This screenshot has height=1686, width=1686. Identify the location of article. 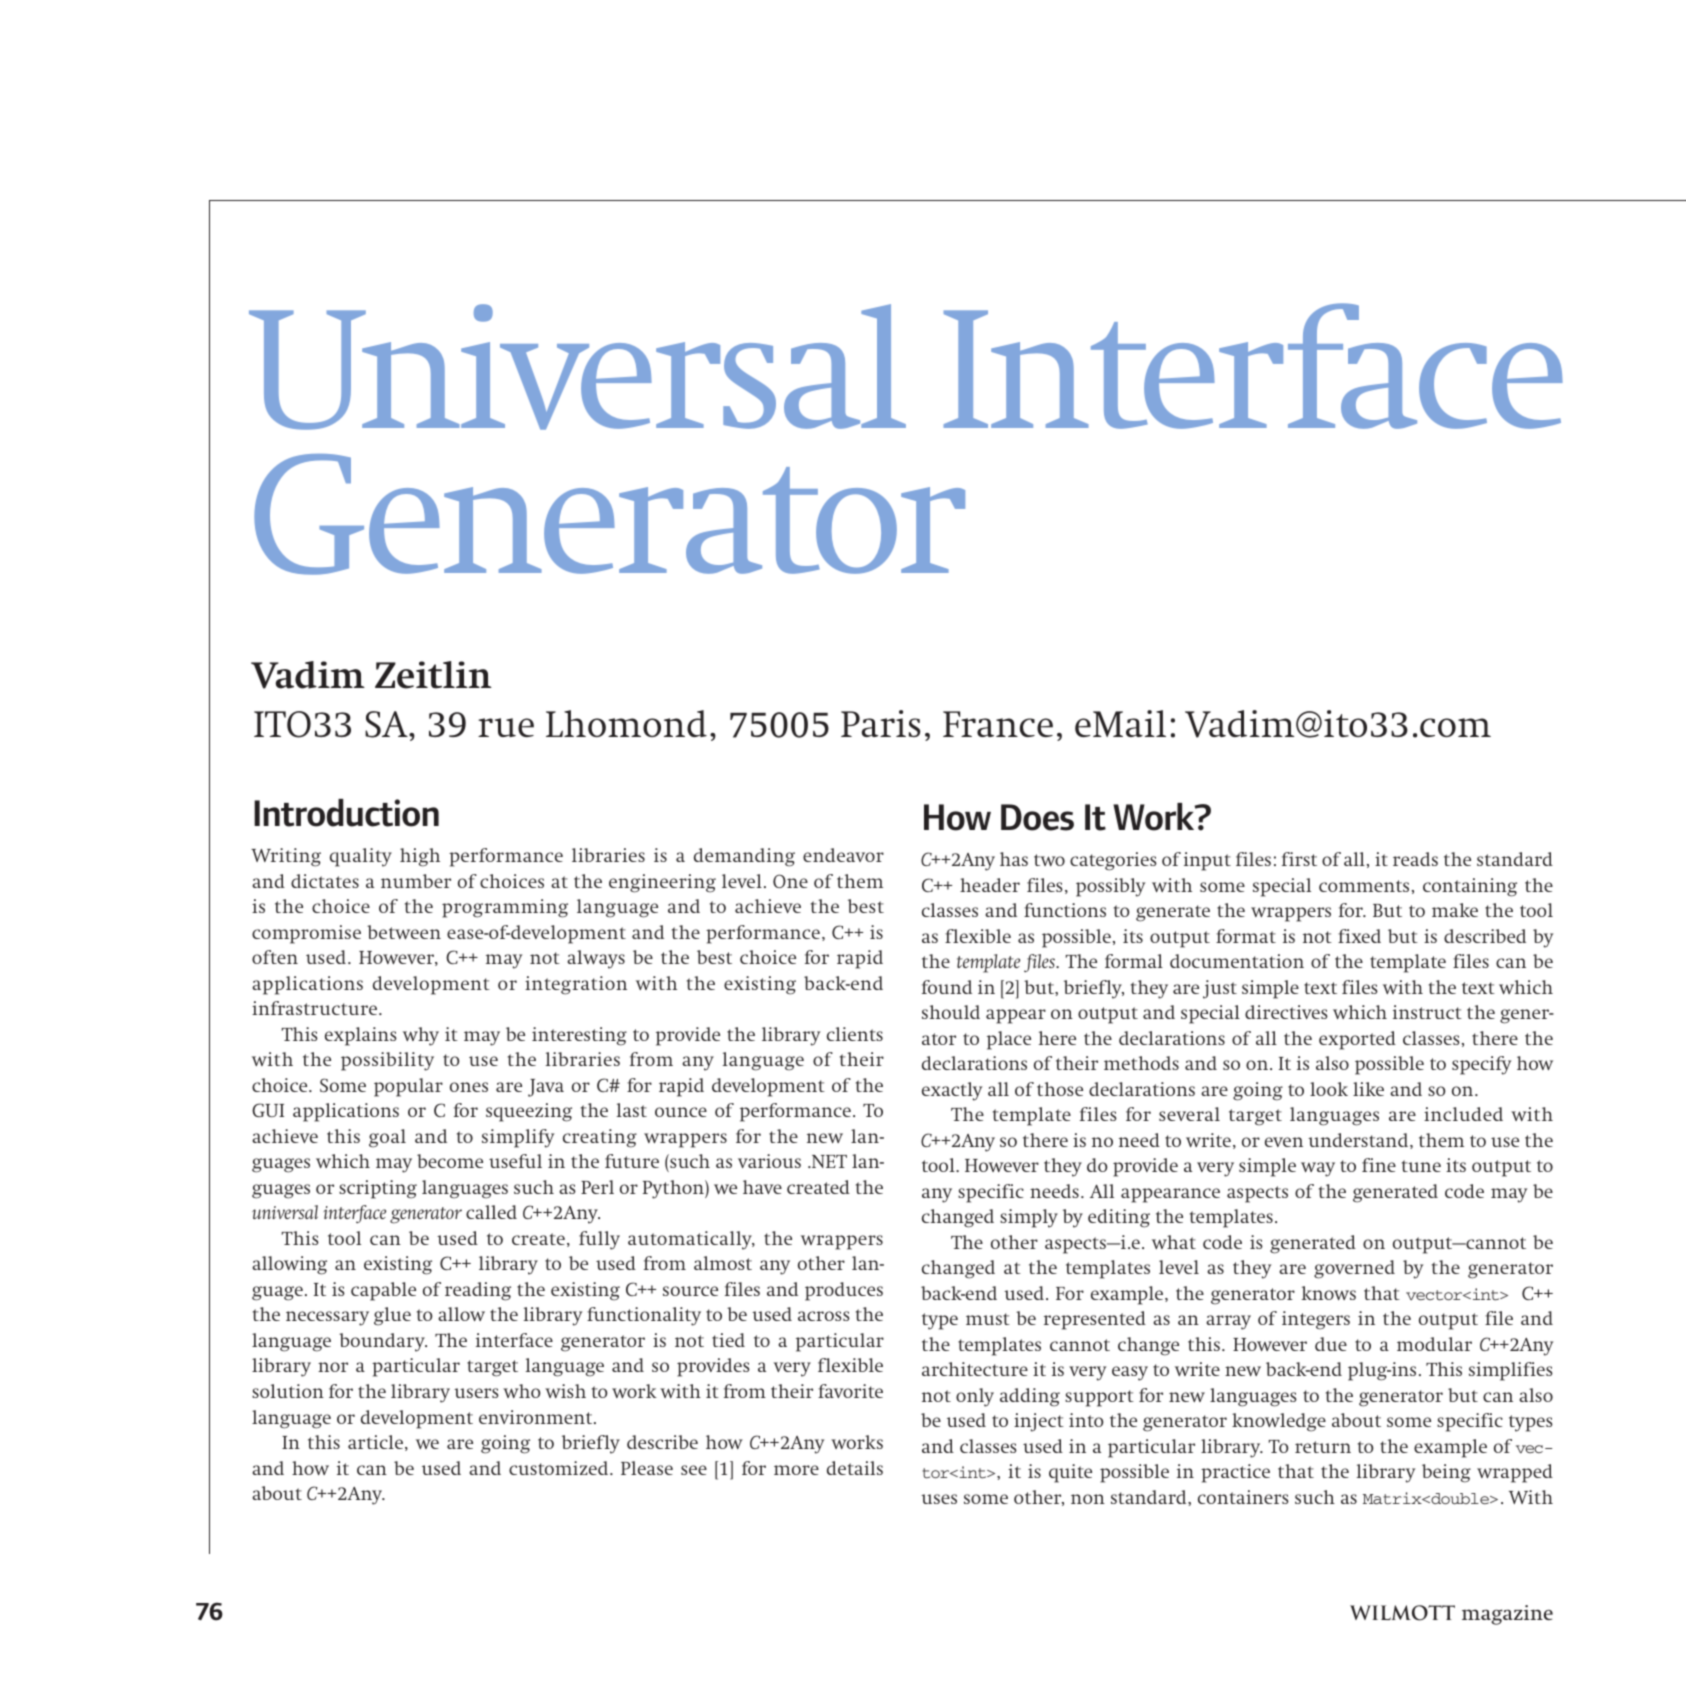
(375, 1442).
